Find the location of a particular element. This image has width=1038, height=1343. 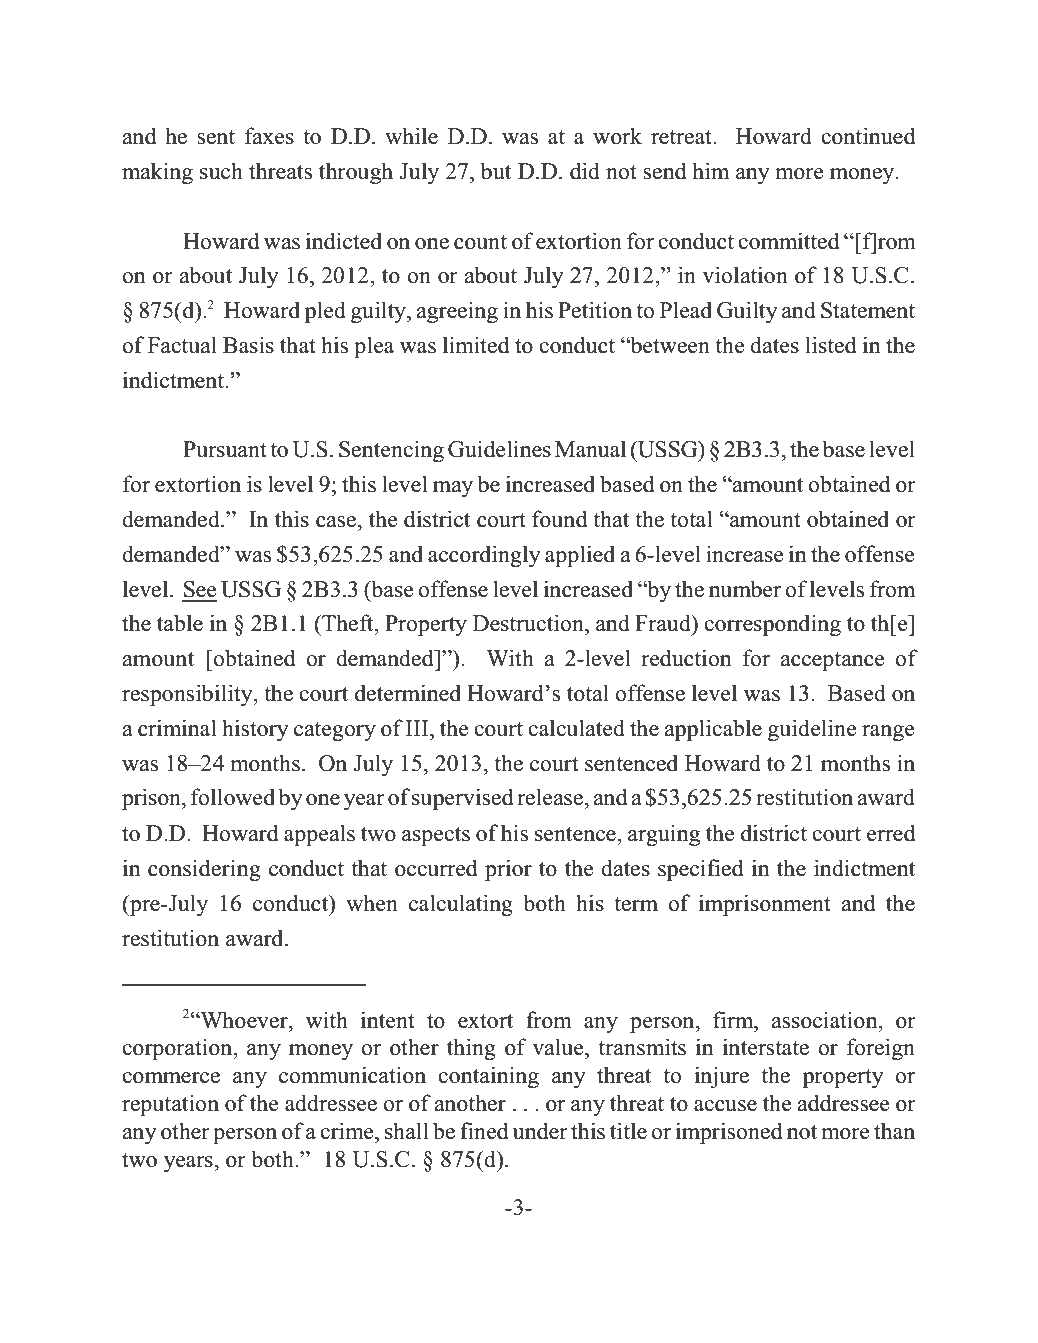

continued is located at coordinates (868, 136).
